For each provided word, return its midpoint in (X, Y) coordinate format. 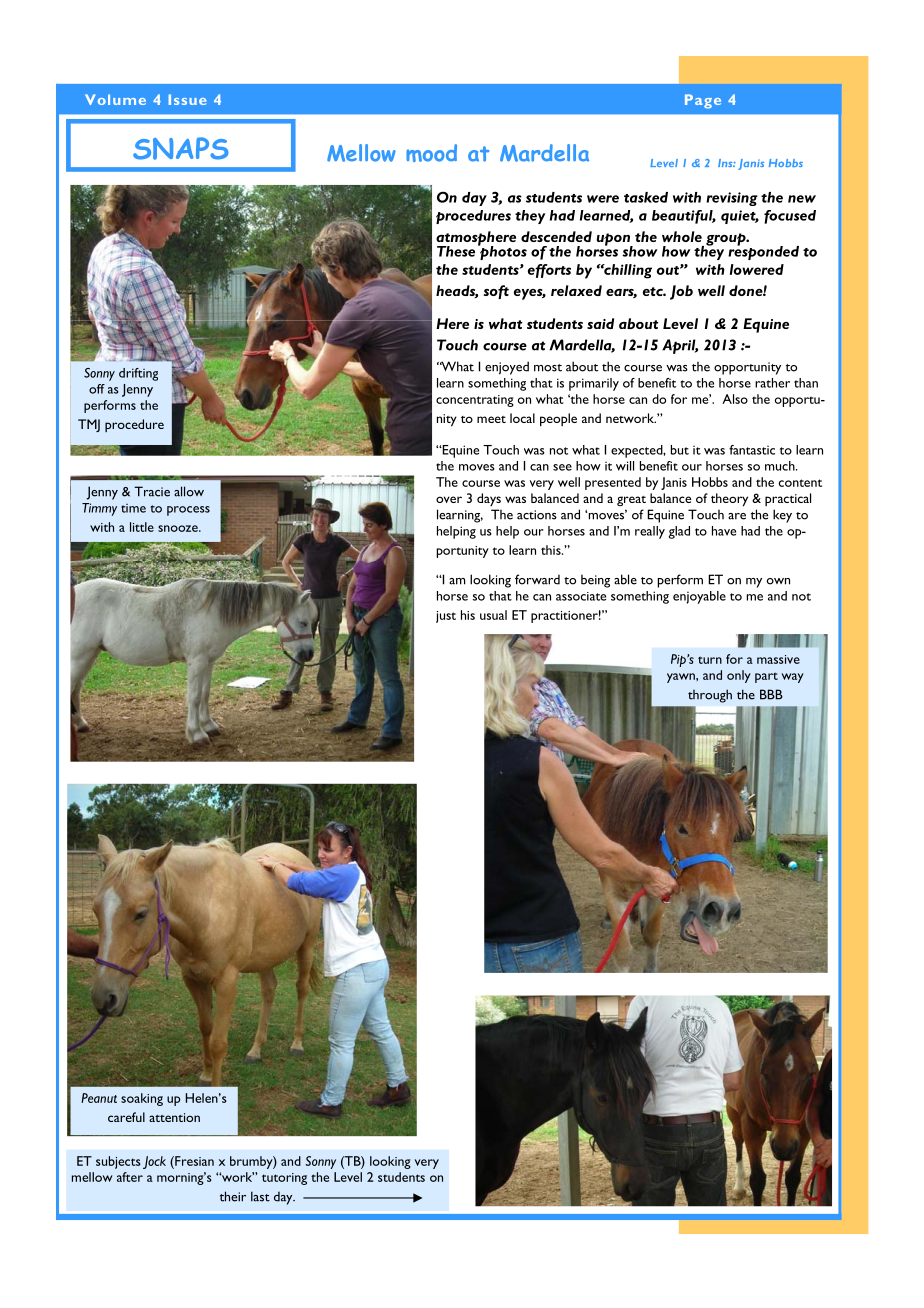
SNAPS (181, 148)
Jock (154, 1162)
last (260, 1196)
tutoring (284, 1179)
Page (703, 101)
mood (431, 153)
